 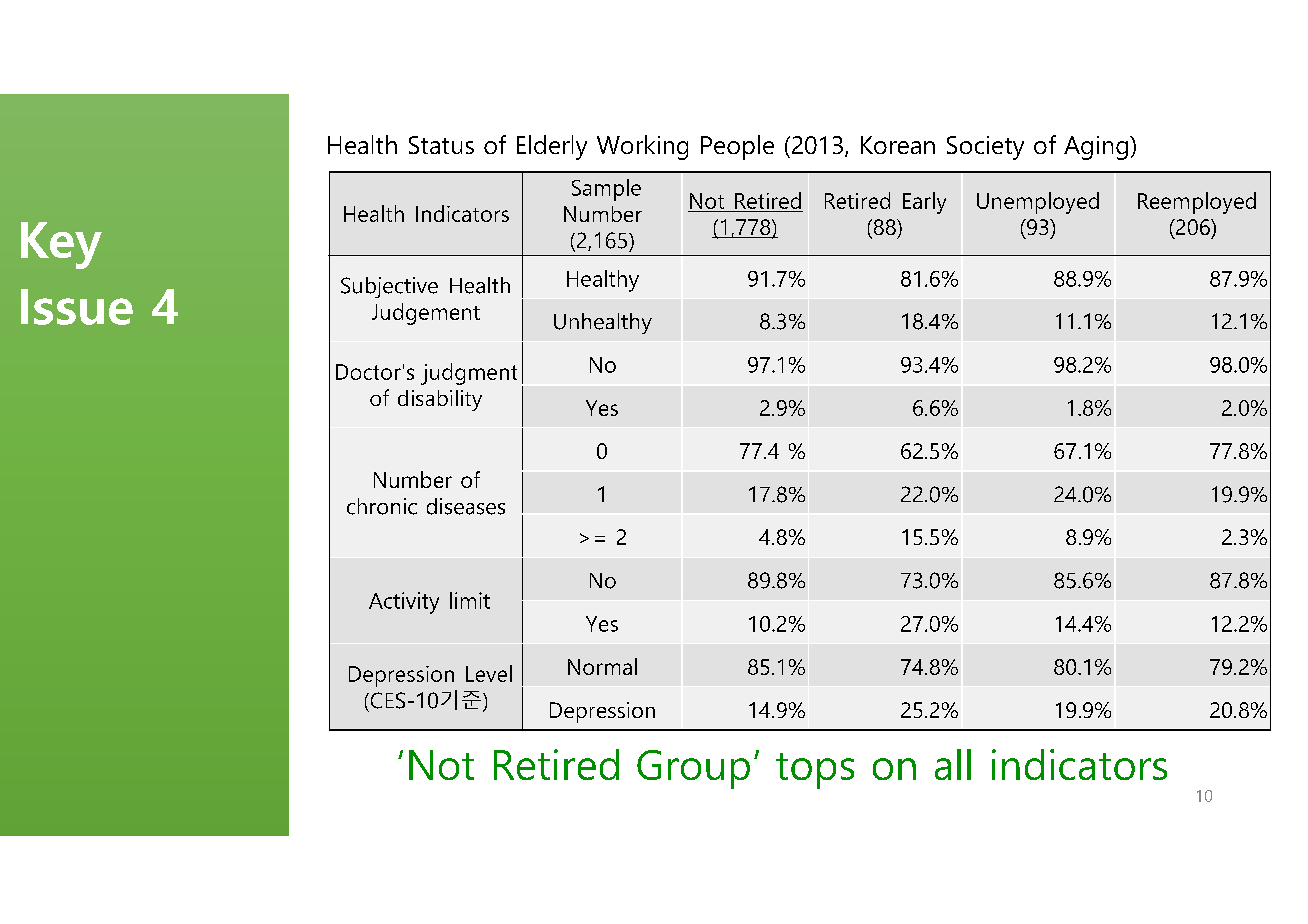 I want to click on Society, so click(x=985, y=148).
